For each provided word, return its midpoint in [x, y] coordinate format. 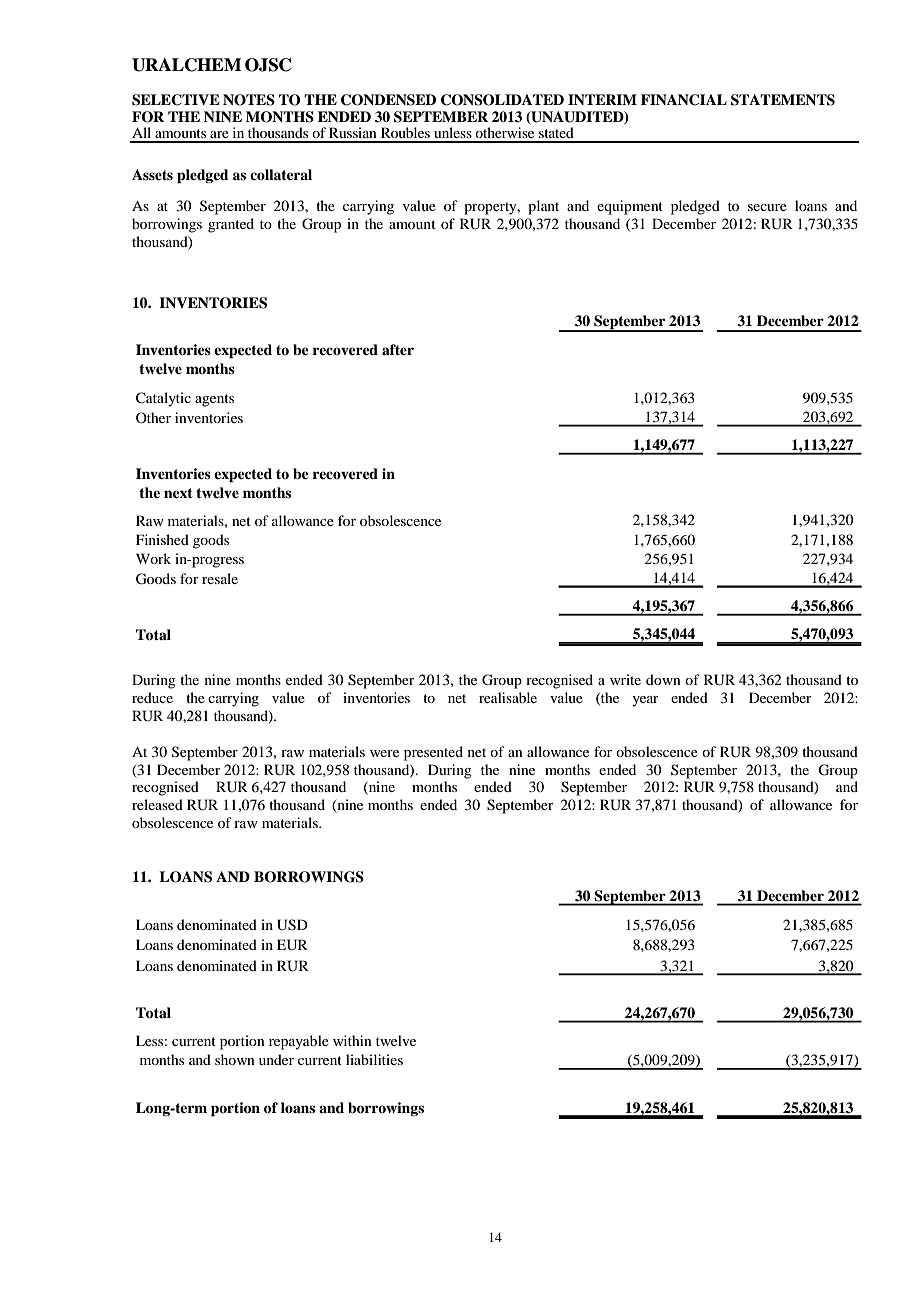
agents [214, 400]
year [645, 701]
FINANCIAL [684, 100]
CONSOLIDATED [502, 100]
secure [767, 207]
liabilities [374, 1059]
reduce [152, 697]
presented [433, 753]
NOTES [249, 100]
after [398, 349]
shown [235, 1059]
